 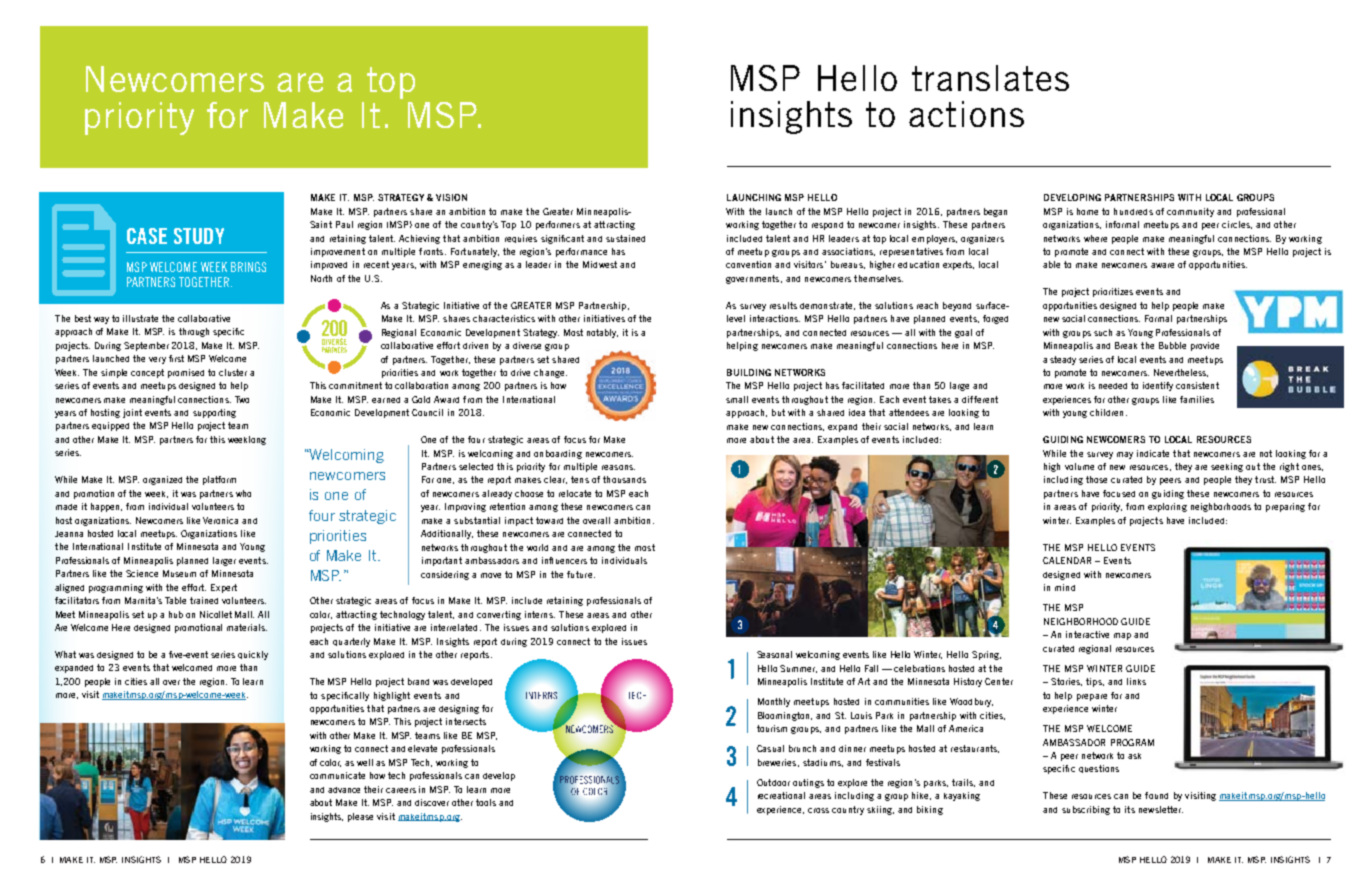 What do you see at coordinates (179, 573) in the screenshot?
I see `Museum` at bounding box center [179, 573].
